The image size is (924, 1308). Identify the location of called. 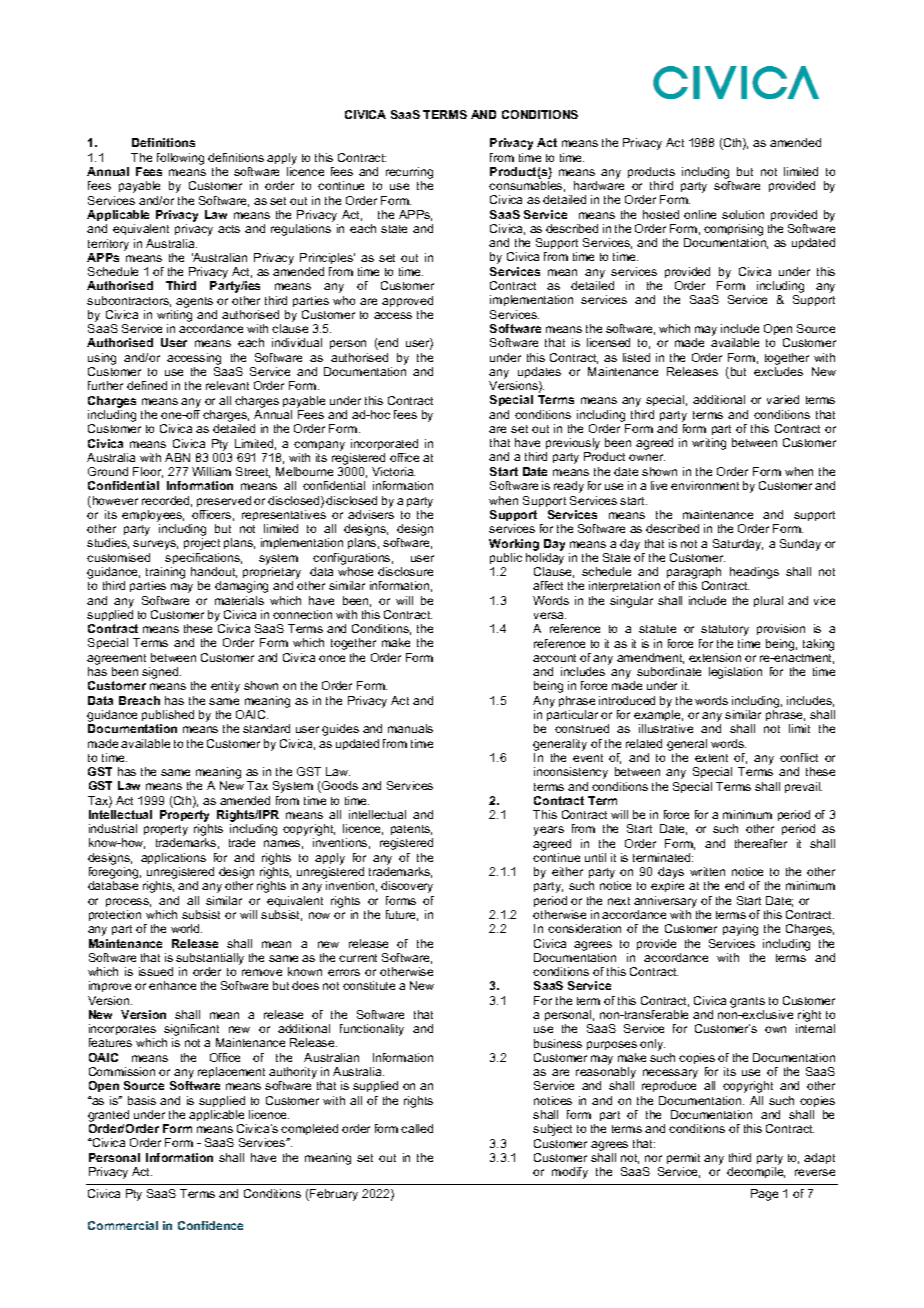
(417, 1128).
